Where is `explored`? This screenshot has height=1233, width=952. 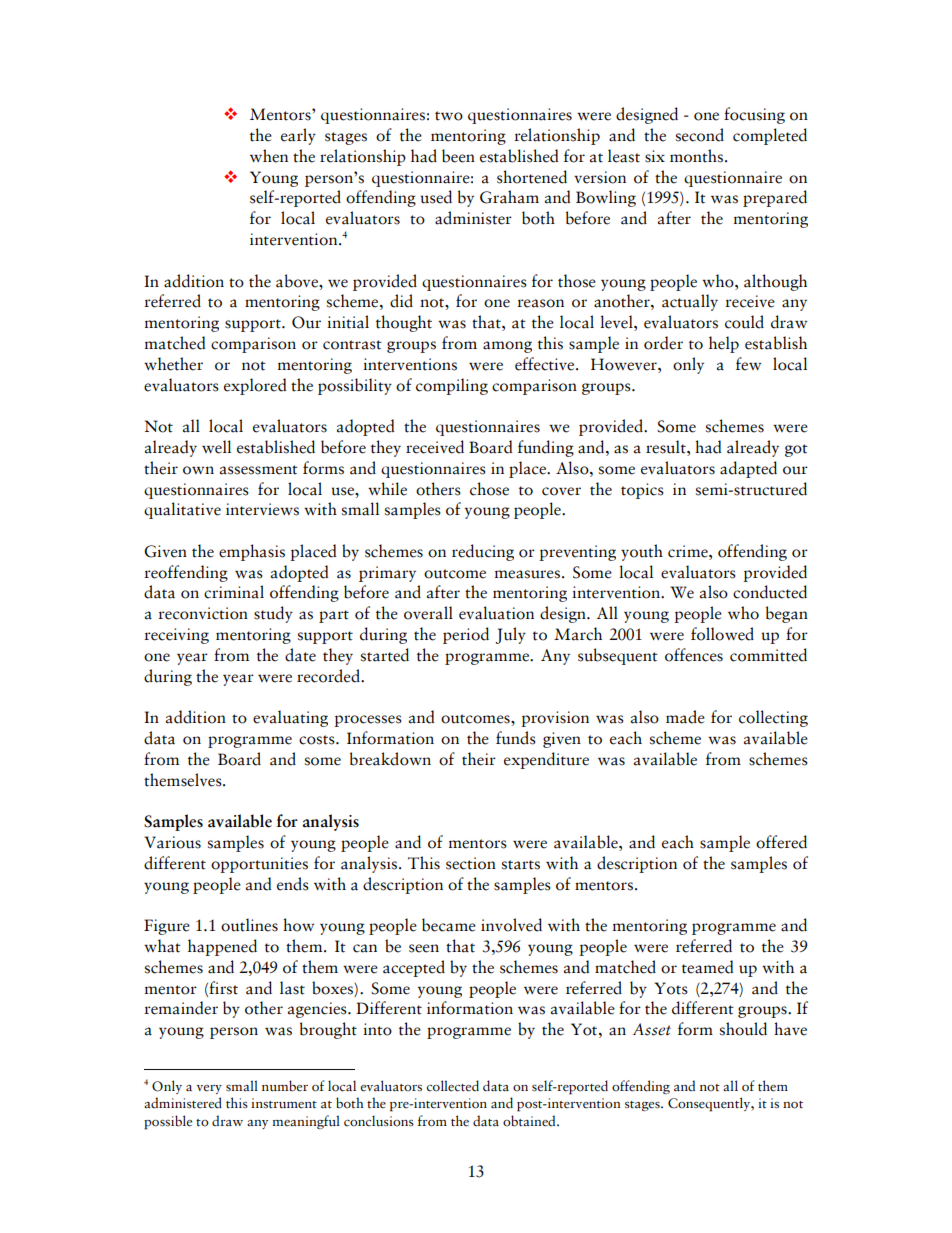 explored is located at coordinates (255, 386).
